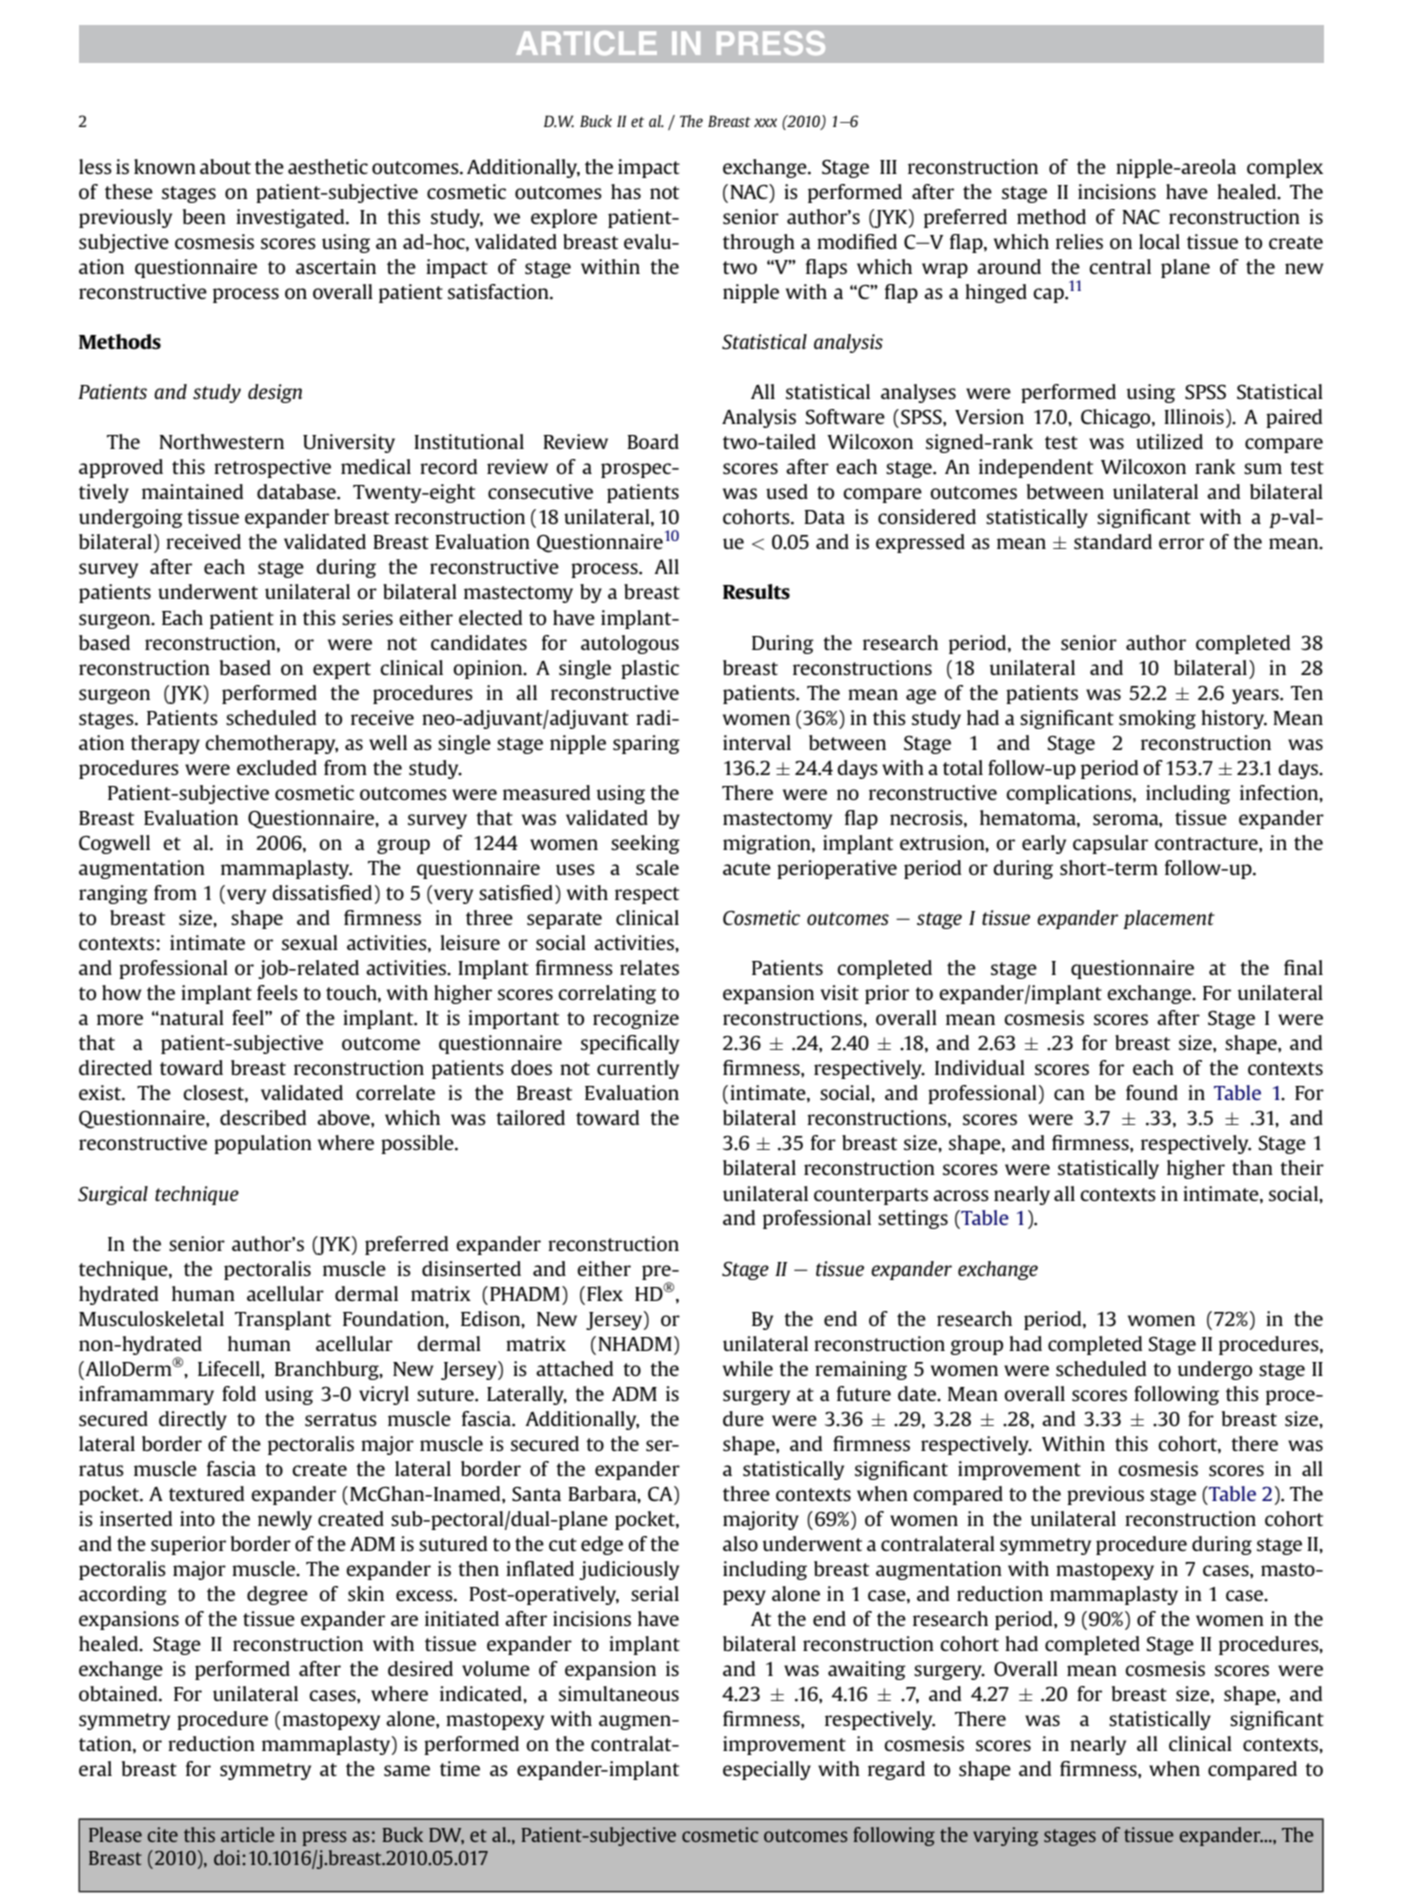 The width and height of the screenshot is (1425, 1900). I want to click on especially, so click(767, 1770).
